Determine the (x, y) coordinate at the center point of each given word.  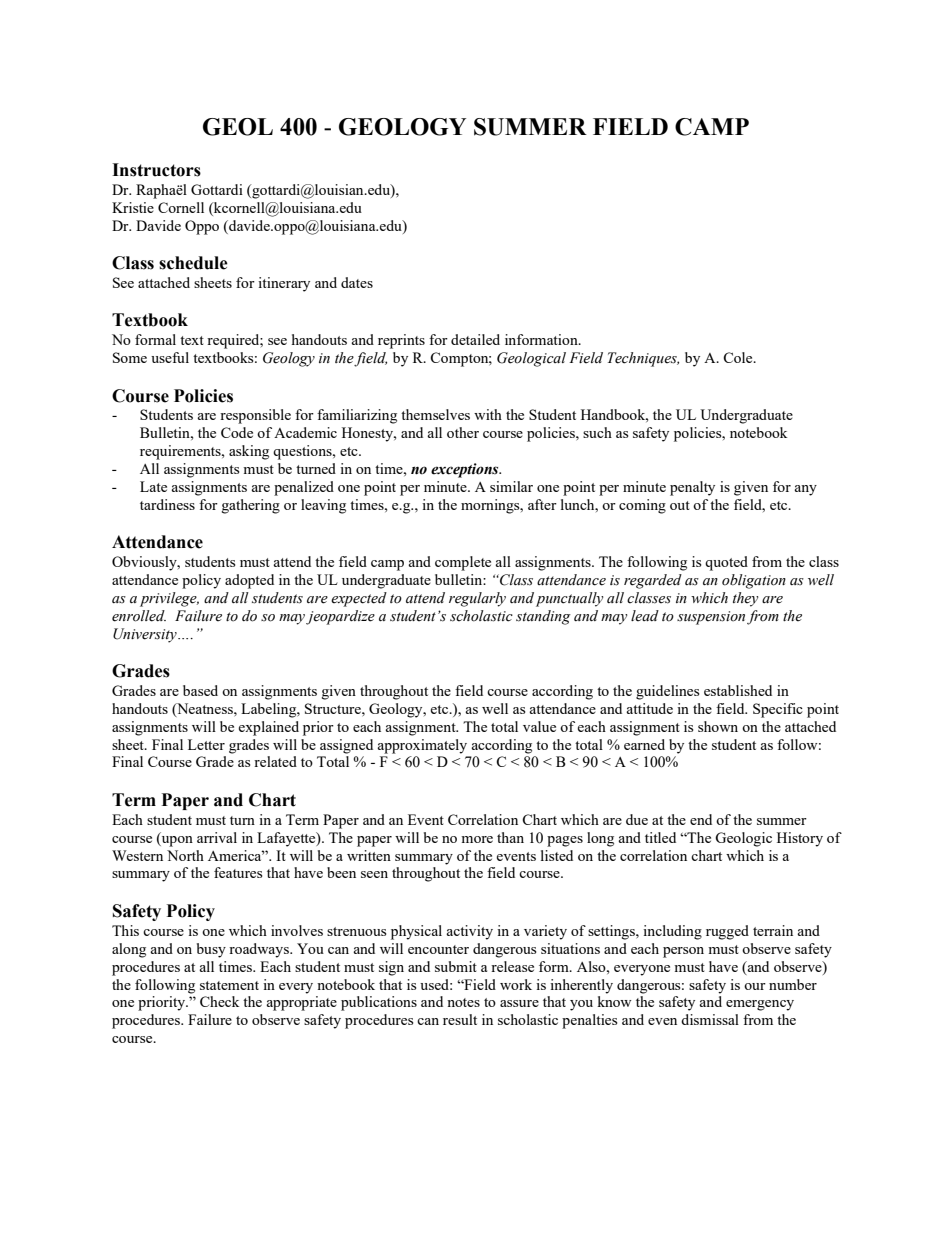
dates (357, 282)
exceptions (466, 470)
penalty (692, 488)
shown (718, 726)
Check (220, 1001)
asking (249, 452)
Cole (739, 357)
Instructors (156, 170)
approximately (422, 746)
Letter (206, 744)
